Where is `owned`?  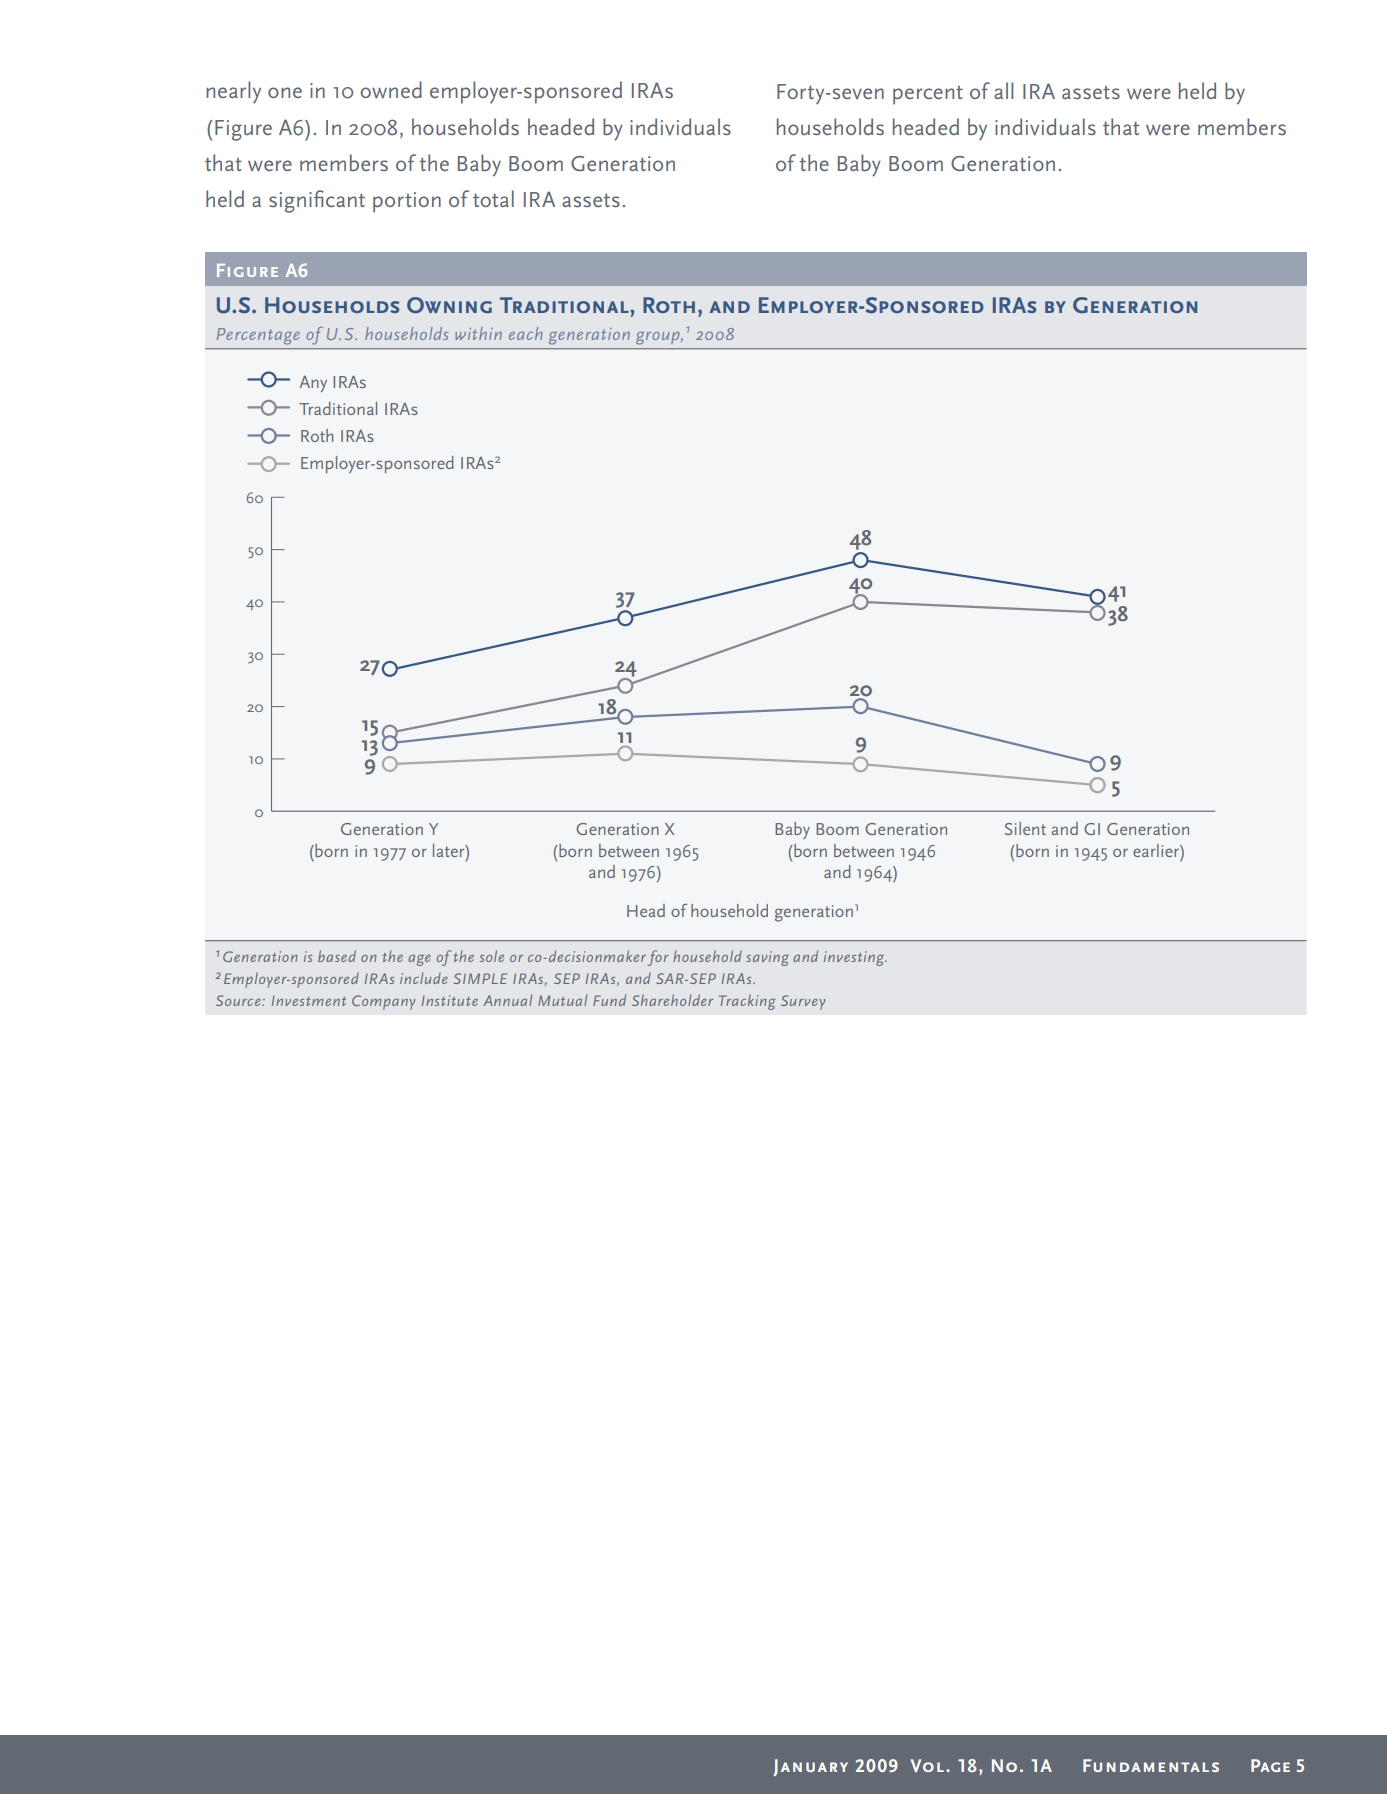 owned is located at coordinates (391, 89).
